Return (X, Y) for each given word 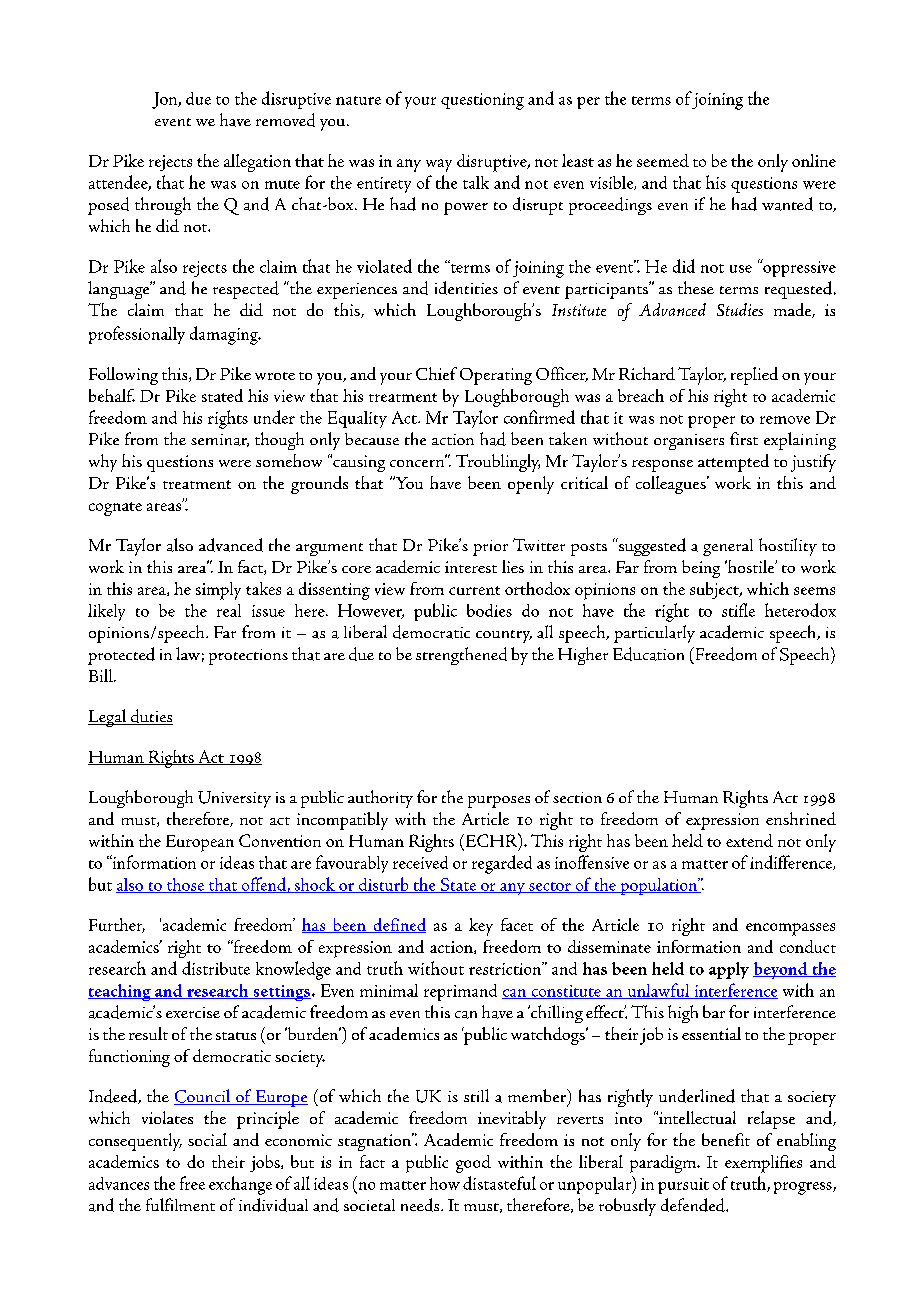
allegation (257, 163)
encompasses (790, 929)
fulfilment (180, 1204)
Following (123, 376)
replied (754, 376)
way (439, 165)
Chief (436, 373)
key (481, 927)
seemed (663, 160)
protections (248, 657)
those (185, 885)
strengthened (461, 656)
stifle (738, 610)
